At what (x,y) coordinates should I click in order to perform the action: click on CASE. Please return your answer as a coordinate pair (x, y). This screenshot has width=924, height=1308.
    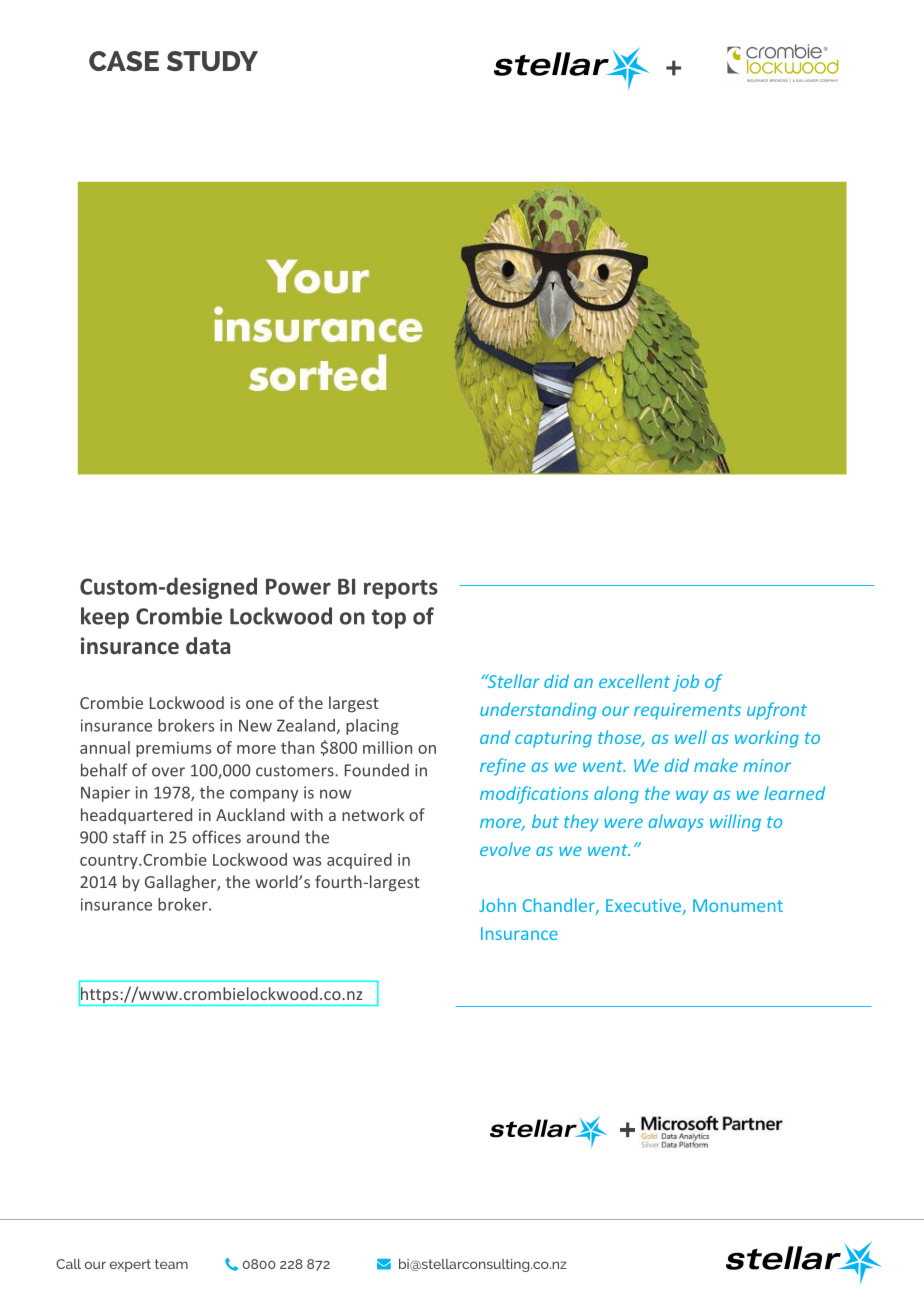
    Looking at the image, I should click on (124, 61).
